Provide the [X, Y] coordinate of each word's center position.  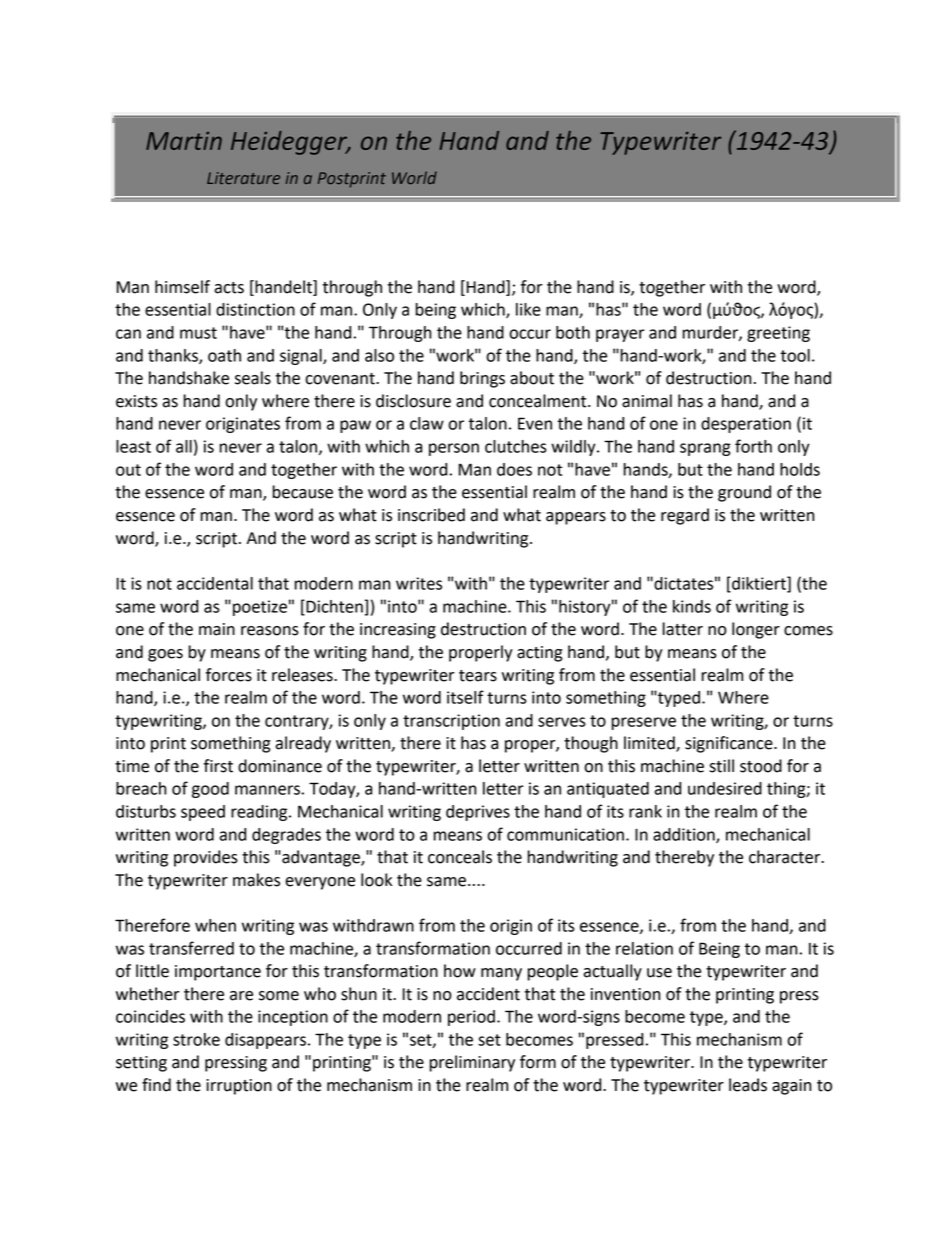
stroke [196, 1039]
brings [482, 379]
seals [253, 378]
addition [685, 835]
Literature [243, 178]
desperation [746, 425]
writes [419, 583]
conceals [460, 857]
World [414, 177]
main [217, 629]
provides [206, 858]
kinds [692, 606]
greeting [778, 334]
